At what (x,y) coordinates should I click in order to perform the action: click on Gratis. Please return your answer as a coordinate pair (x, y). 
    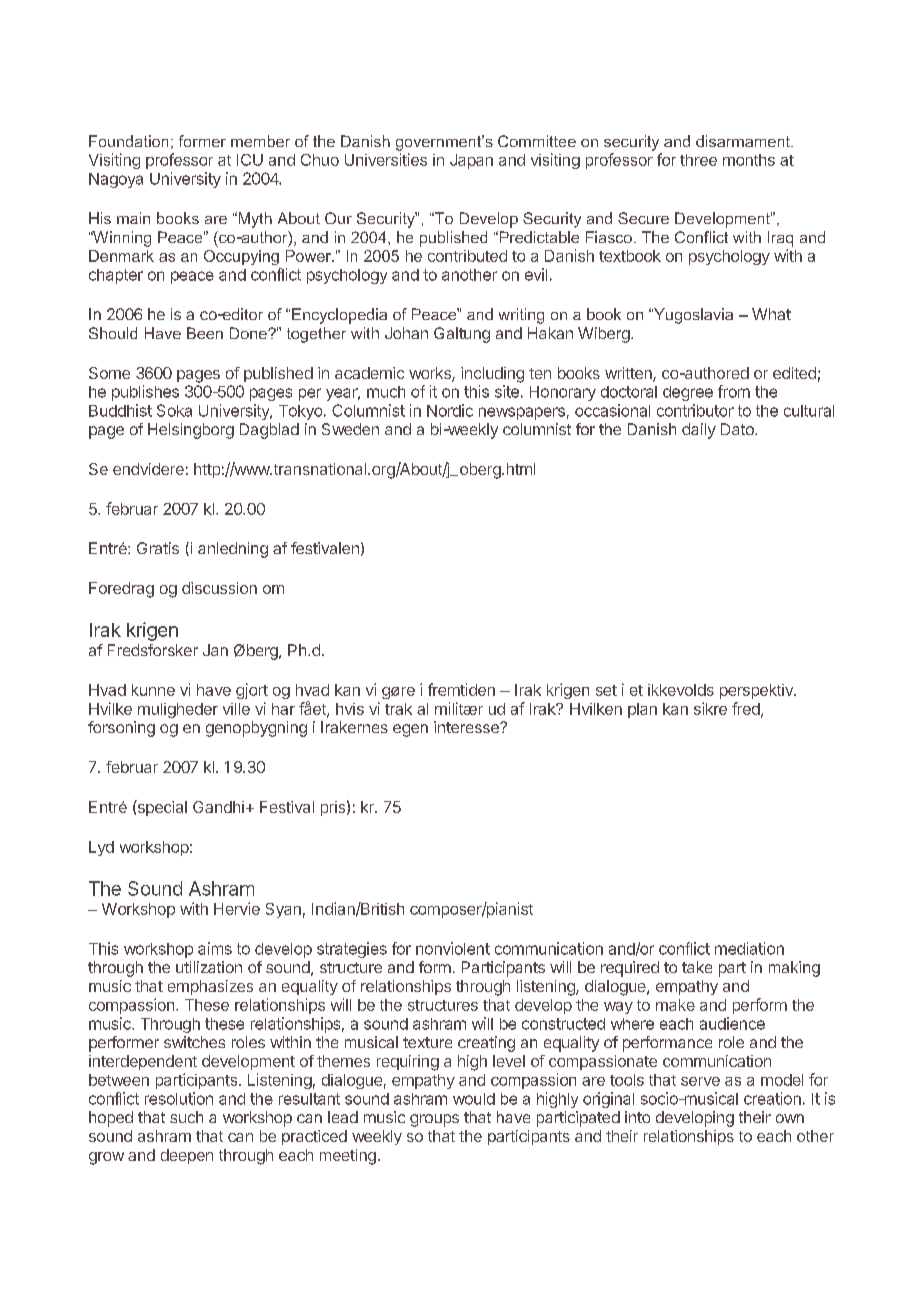
    Looking at the image, I should click on (158, 548).
